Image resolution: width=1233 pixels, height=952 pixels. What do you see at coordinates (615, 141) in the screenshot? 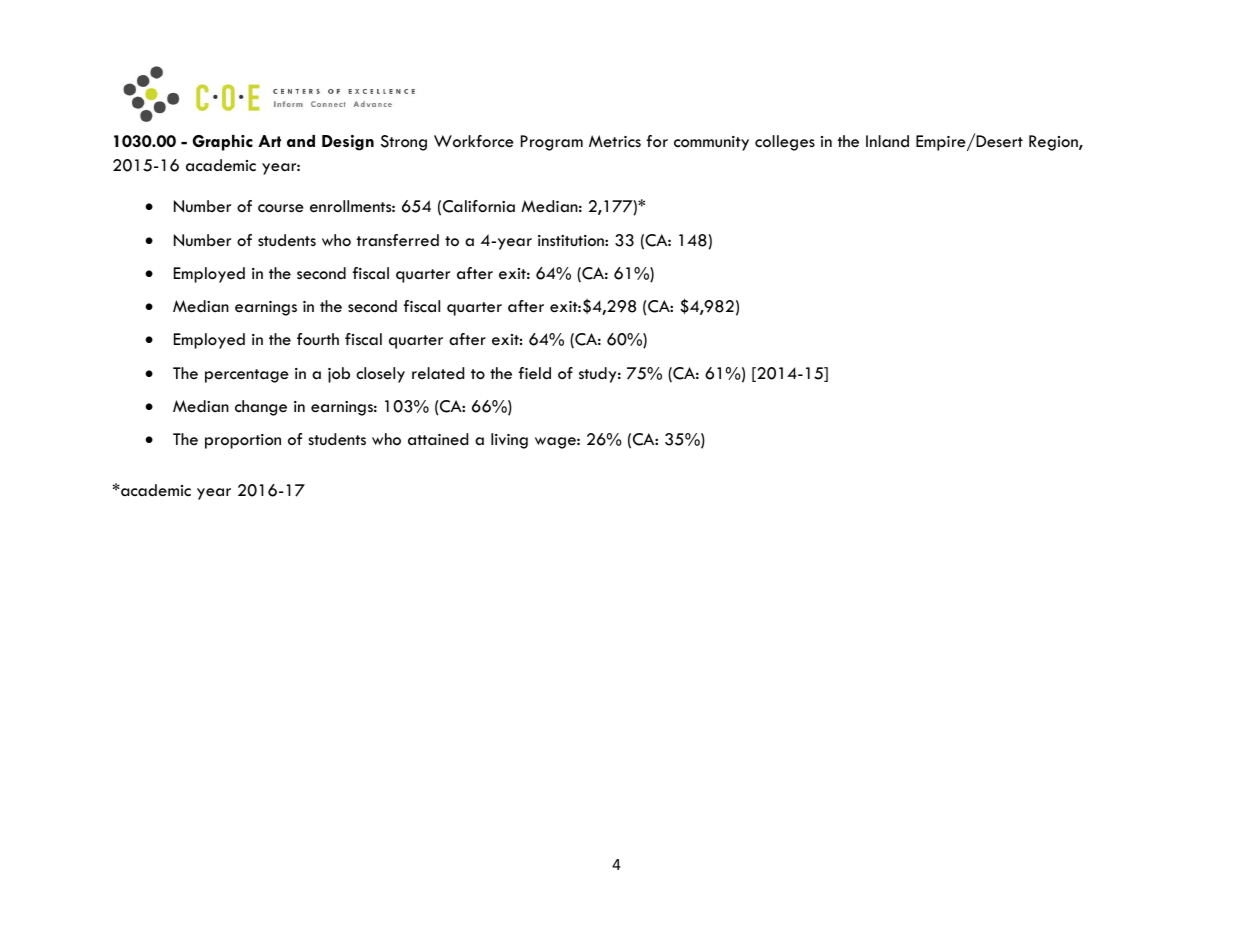
I see `Metrics` at bounding box center [615, 141].
